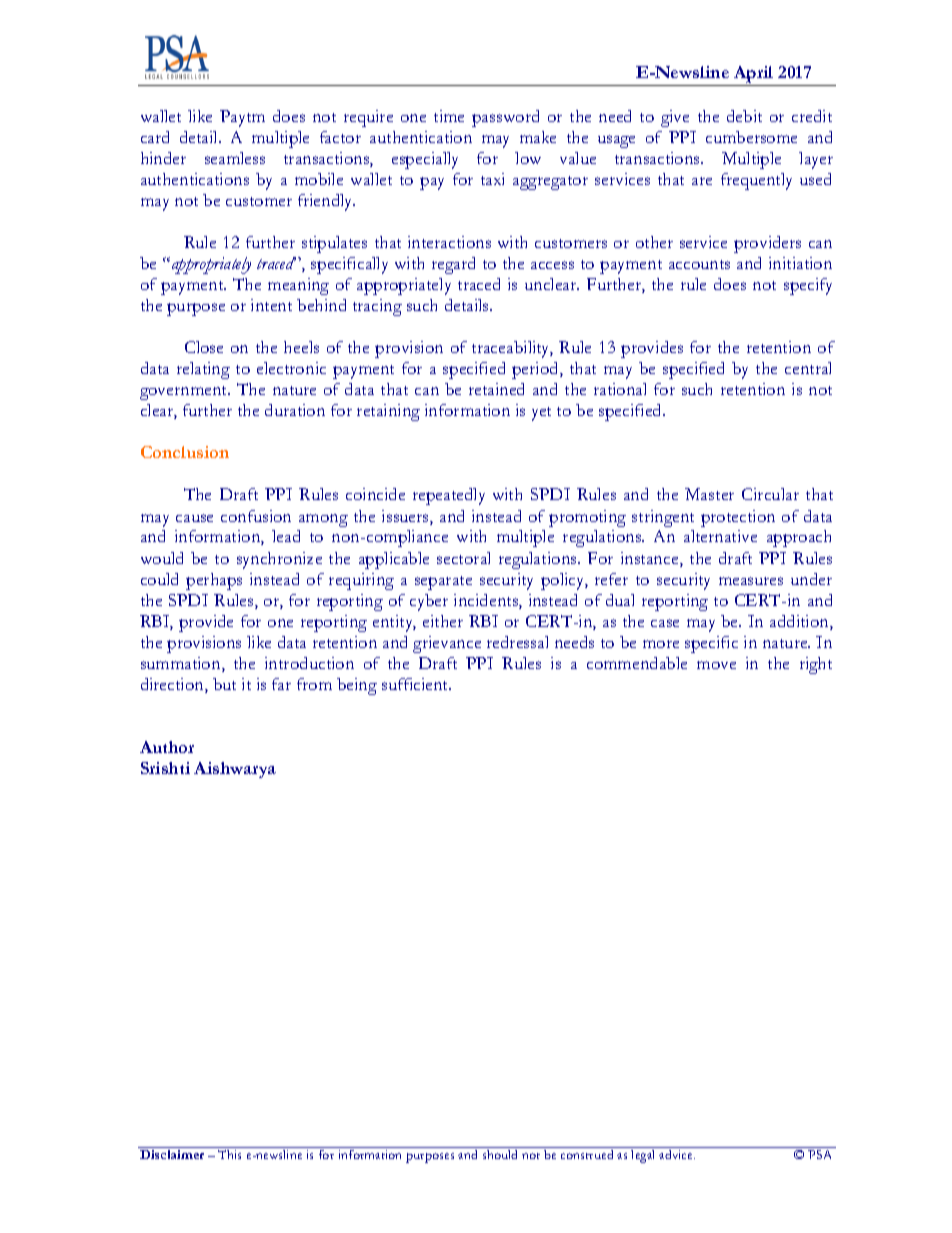 The height and width of the page is (1233, 952). I want to click on measures, so click(751, 581).
